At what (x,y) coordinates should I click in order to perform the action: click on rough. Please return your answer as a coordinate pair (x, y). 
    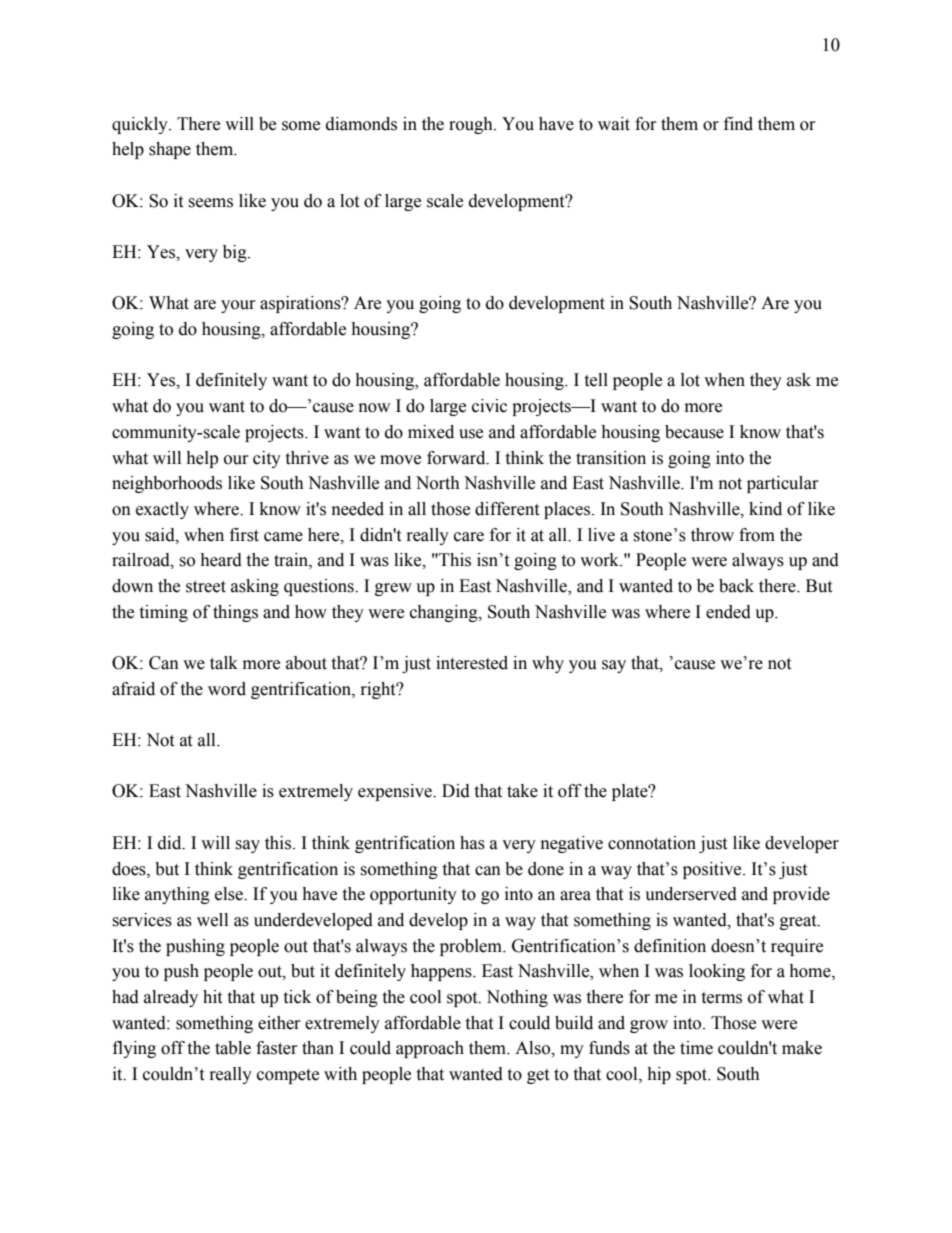
    Looking at the image, I should click on (472, 125).
